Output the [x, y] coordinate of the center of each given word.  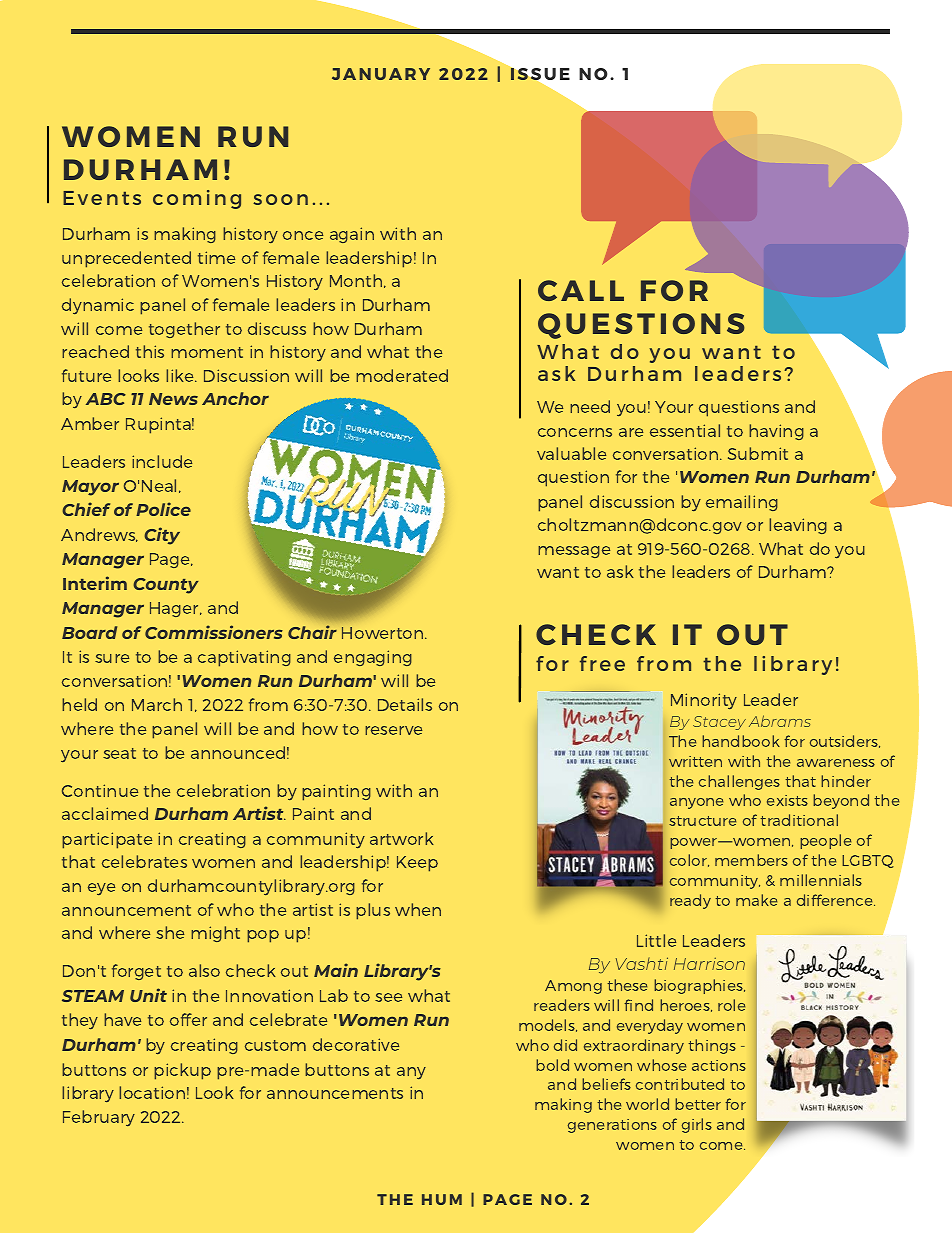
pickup [182, 1071]
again [352, 235]
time [216, 257]
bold [552, 1065]
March [157, 704]
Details [405, 704]
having [776, 432]
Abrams [780, 721]
